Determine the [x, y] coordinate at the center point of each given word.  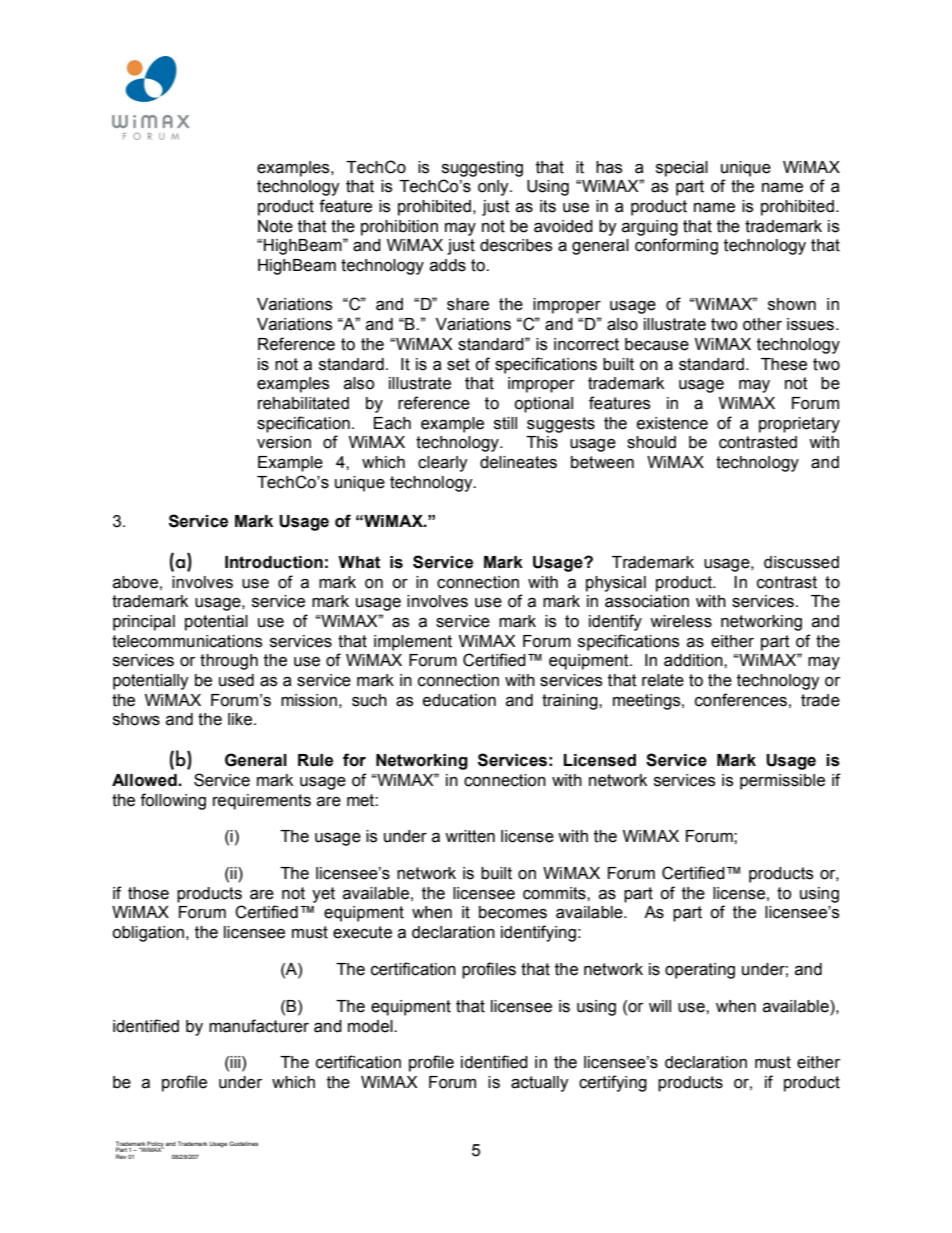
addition [694, 660]
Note [275, 226]
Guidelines [243, 1143]
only [494, 188]
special [682, 169]
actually [540, 1084]
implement [413, 643]
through [229, 662]
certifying [613, 1083]
